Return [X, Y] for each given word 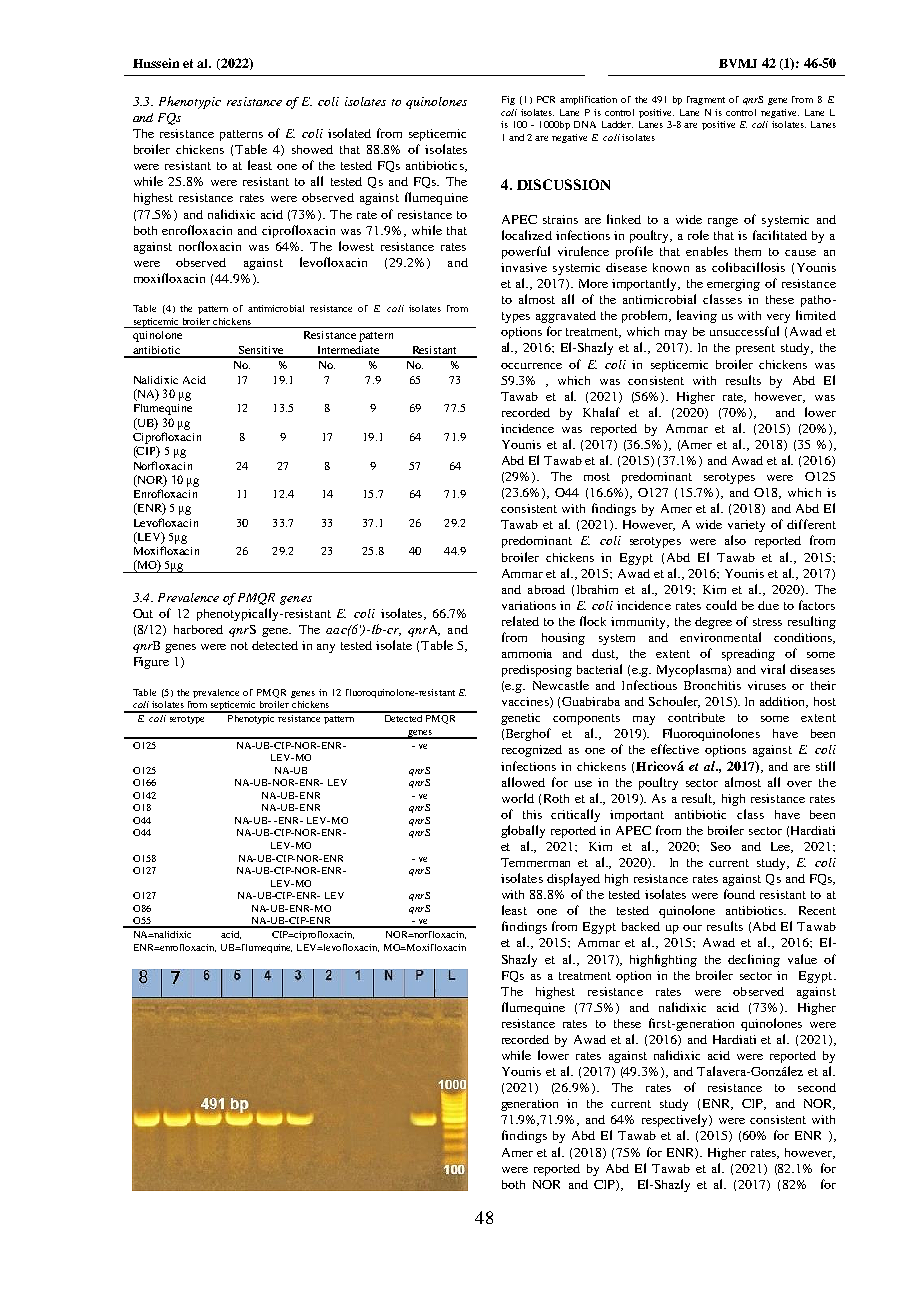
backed [641, 926]
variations [529, 605]
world [518, 798]
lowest [356, 246]
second [817, 1087]
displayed [573, 879]
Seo [721, 846]
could [721, 605]
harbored [198, 629]
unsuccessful [744, 331]
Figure [151, 663]
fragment [706, 100]
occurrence [531, 366]
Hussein [156, 63]
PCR [546, 99]
